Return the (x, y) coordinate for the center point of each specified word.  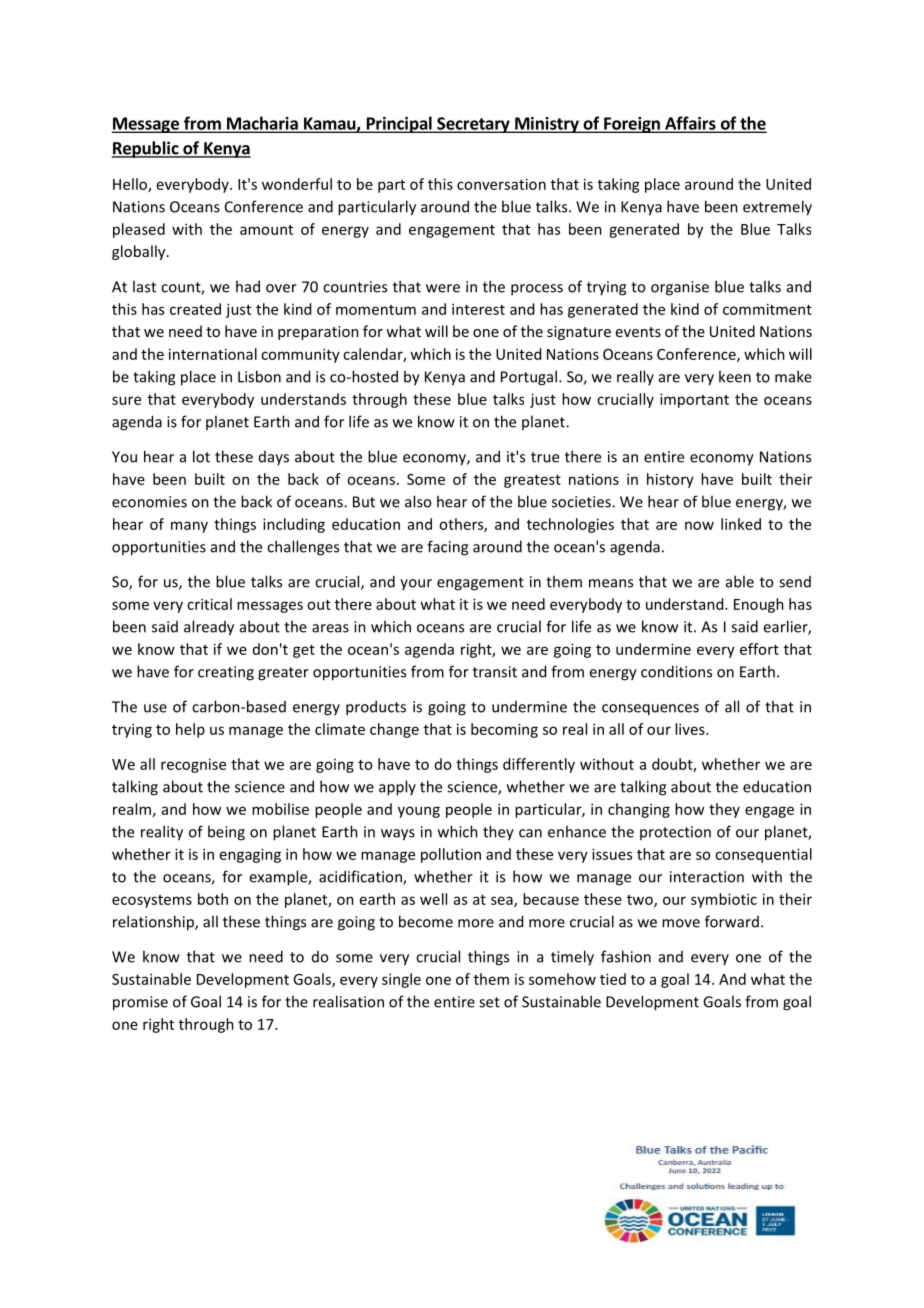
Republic (146, 149)
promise (140, 1003)
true (545, 457)
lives (691, 729)
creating (226, 673)
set (489, 1002)
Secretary (473, 125)
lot (201, 456)
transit (495, 672)
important (694, 400)
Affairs (690, 124)
